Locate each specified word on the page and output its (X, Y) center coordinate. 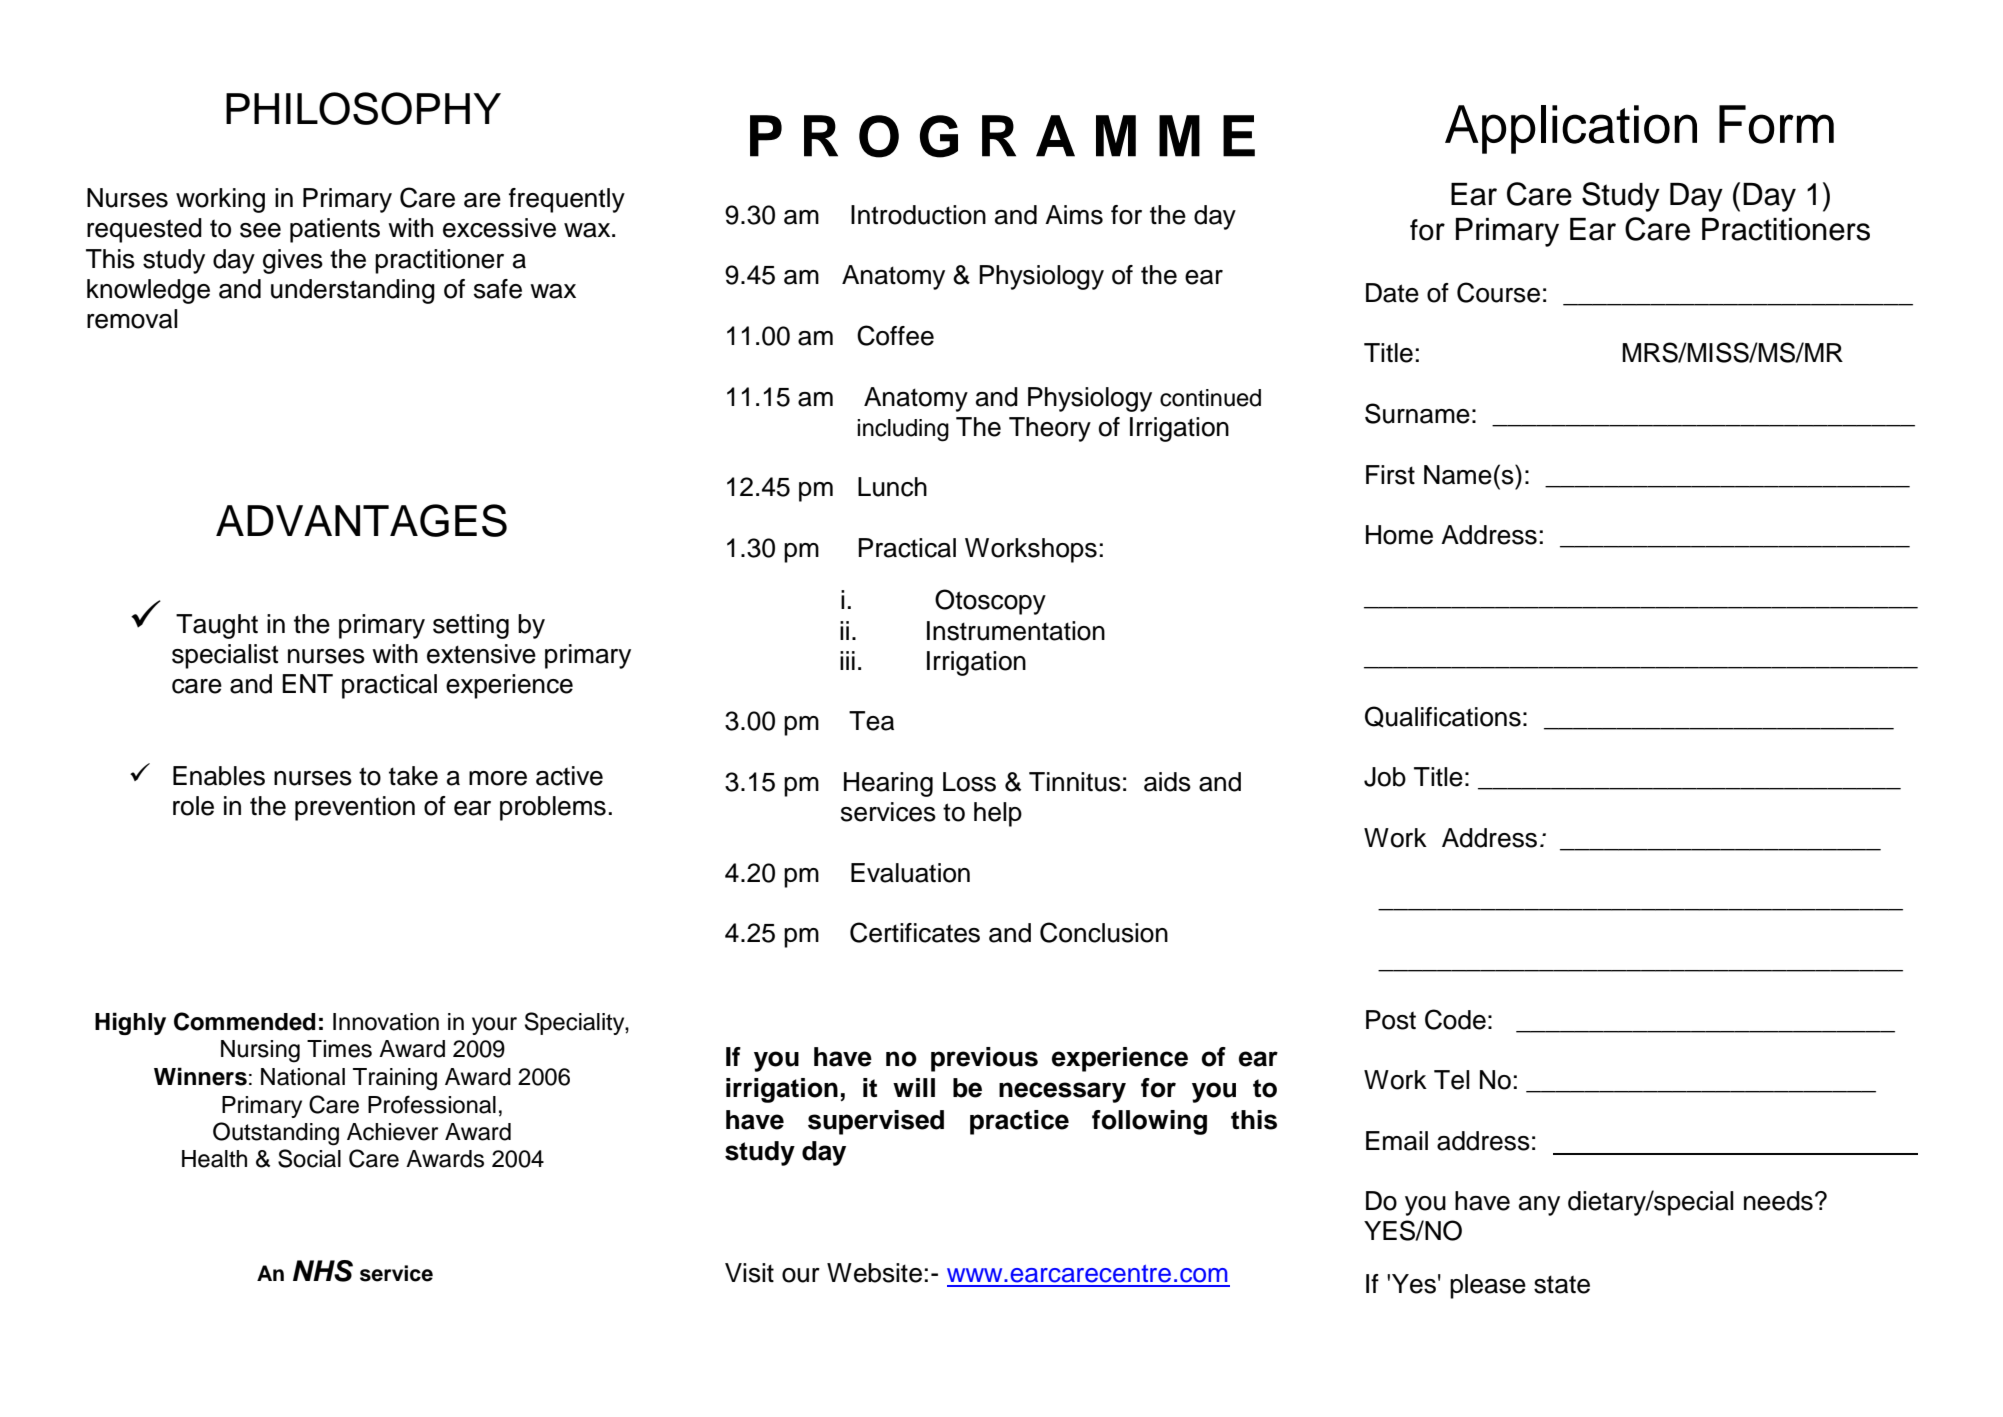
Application (1571, 129)
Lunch (892, 487)
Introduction (918, 215)
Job (1385, 777)
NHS (323, 1271)
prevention (355, 808)
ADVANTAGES (361, 520)
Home (1399, 535)
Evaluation (910, 873)
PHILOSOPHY (363, 108)
